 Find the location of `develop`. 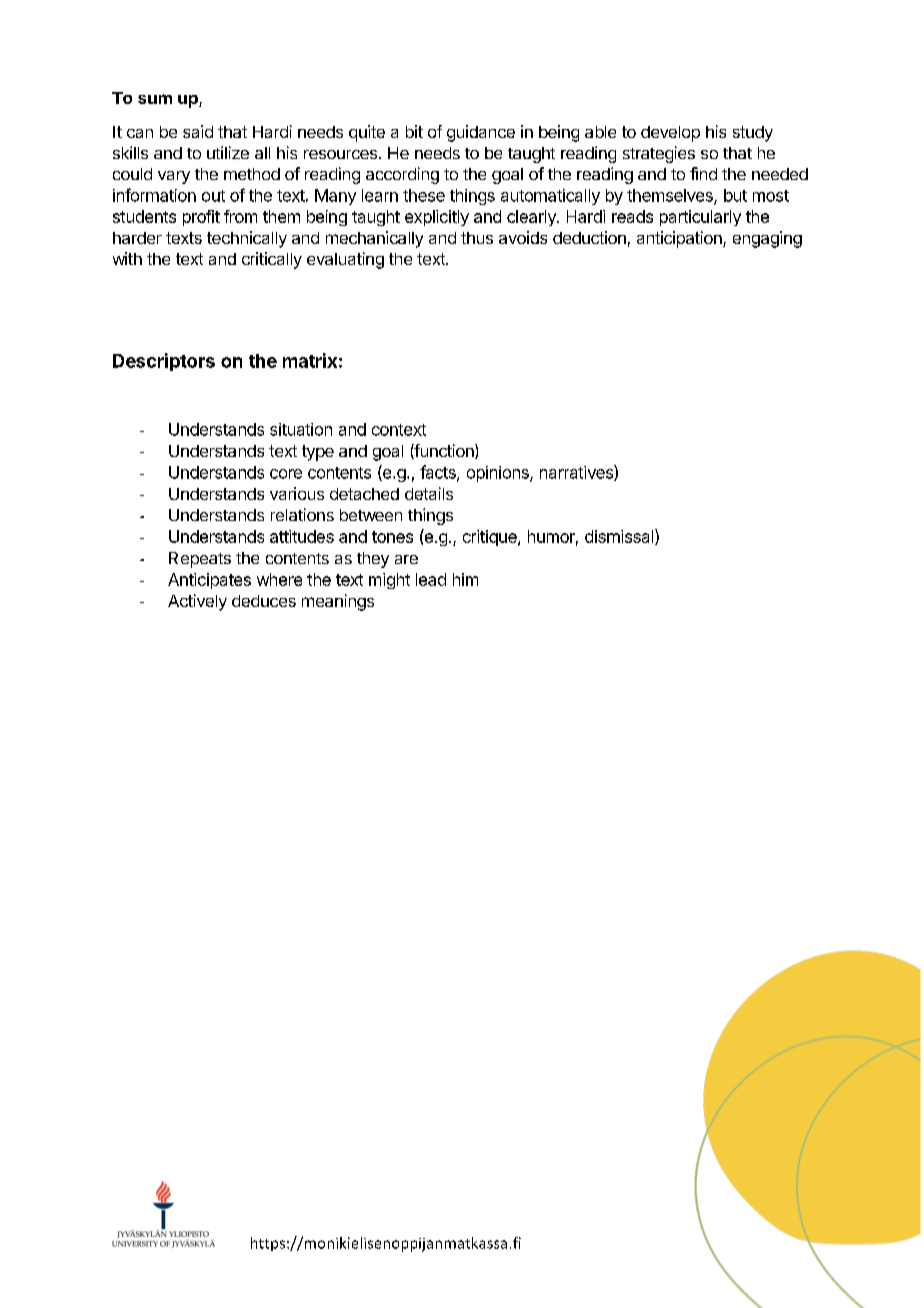

develop is located at coordinates (670, 134).
